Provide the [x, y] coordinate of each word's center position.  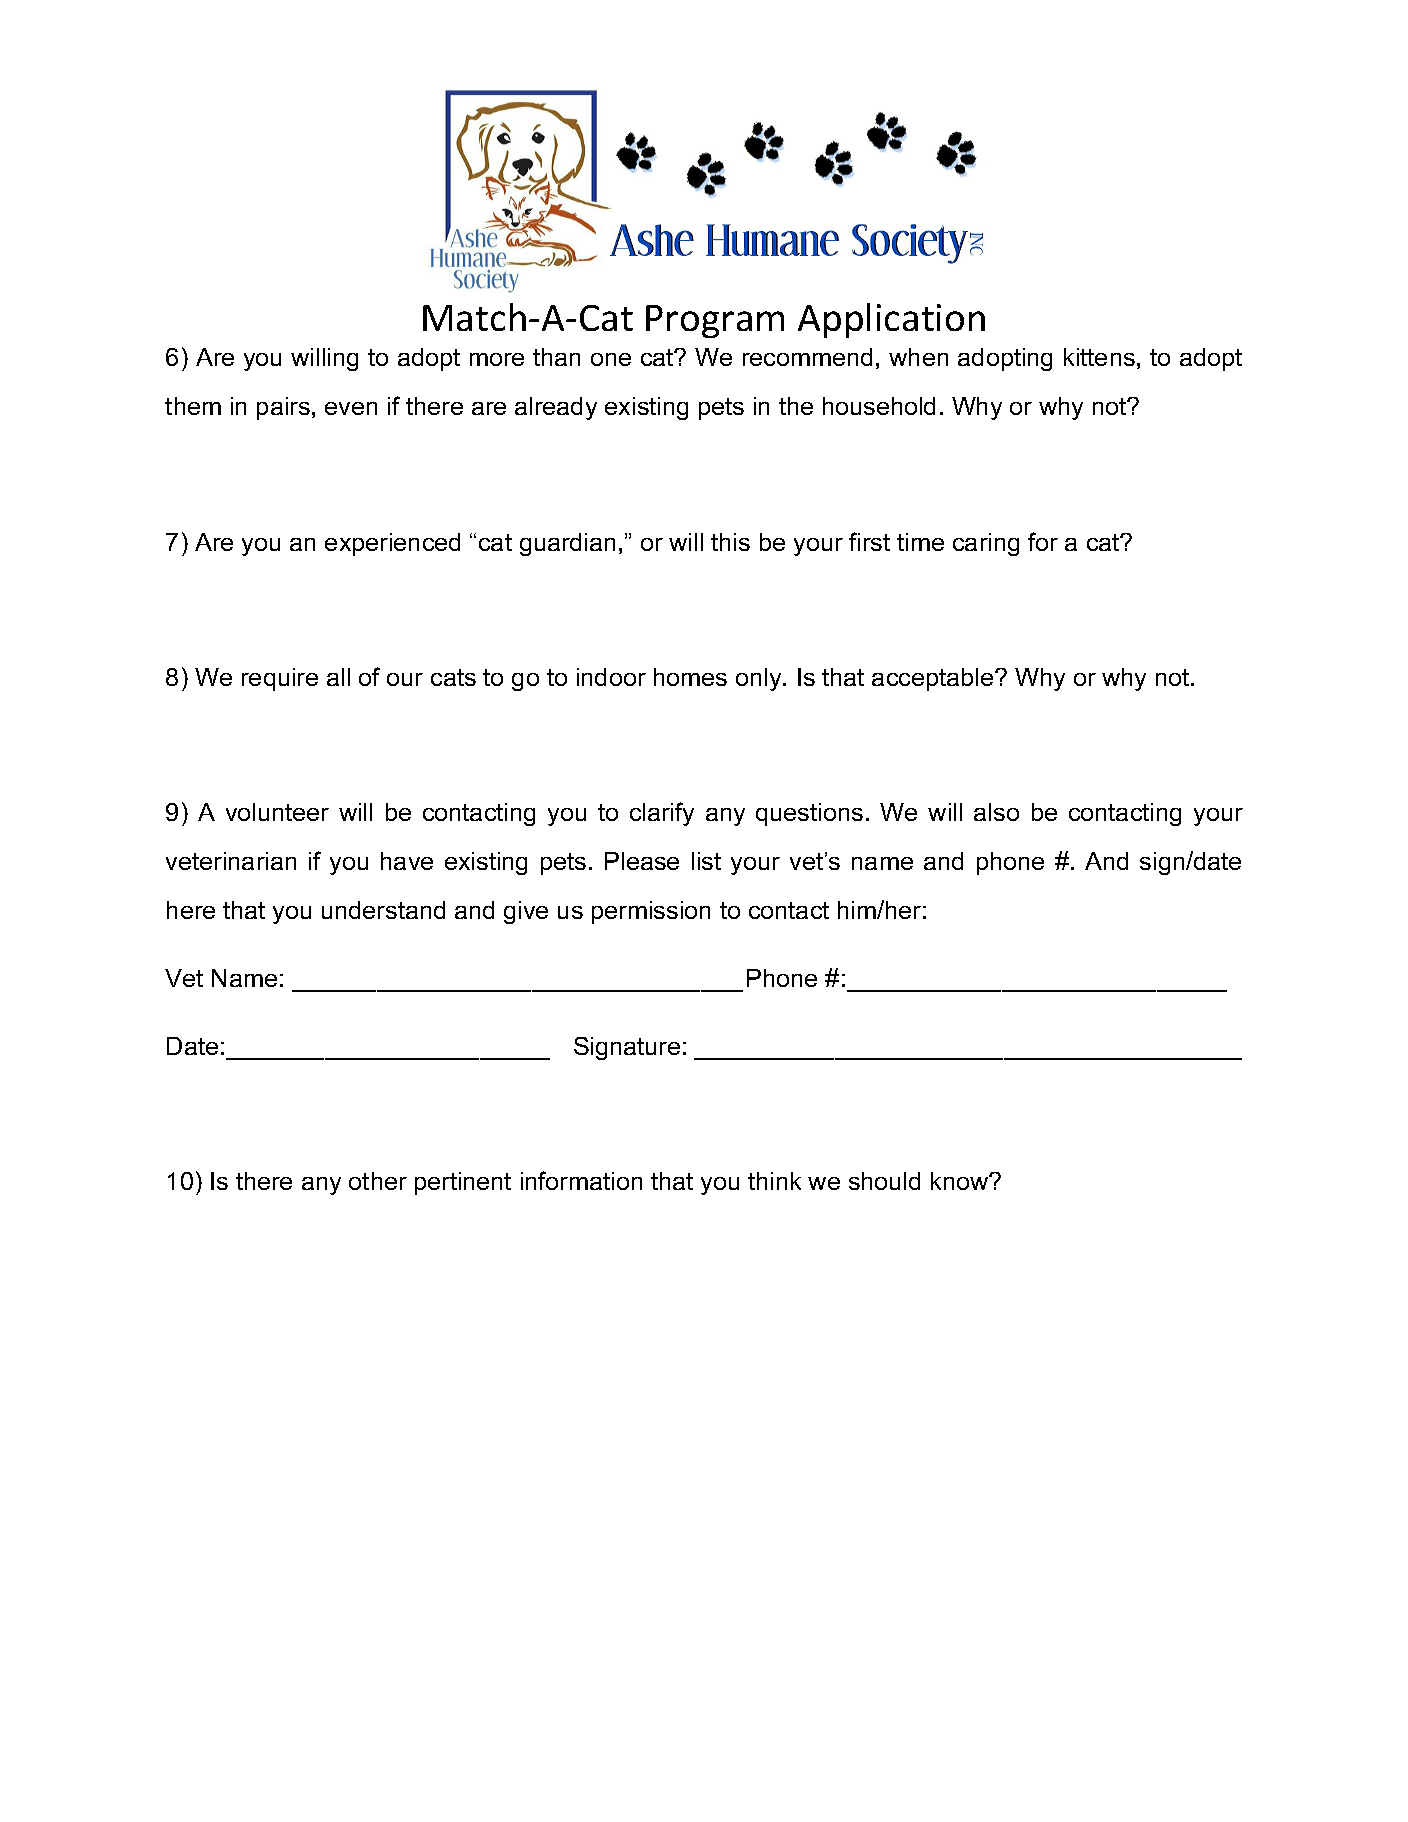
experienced [392, 544]
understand [383, 910]
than [556, 357]
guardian [567, 544]
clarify [662, 814]
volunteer [277, 812]
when [918, 357]
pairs [283, 408]
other [378, 1181]
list [706, 861]
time [920, 542]
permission [651, 912]
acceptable [934, 679]
